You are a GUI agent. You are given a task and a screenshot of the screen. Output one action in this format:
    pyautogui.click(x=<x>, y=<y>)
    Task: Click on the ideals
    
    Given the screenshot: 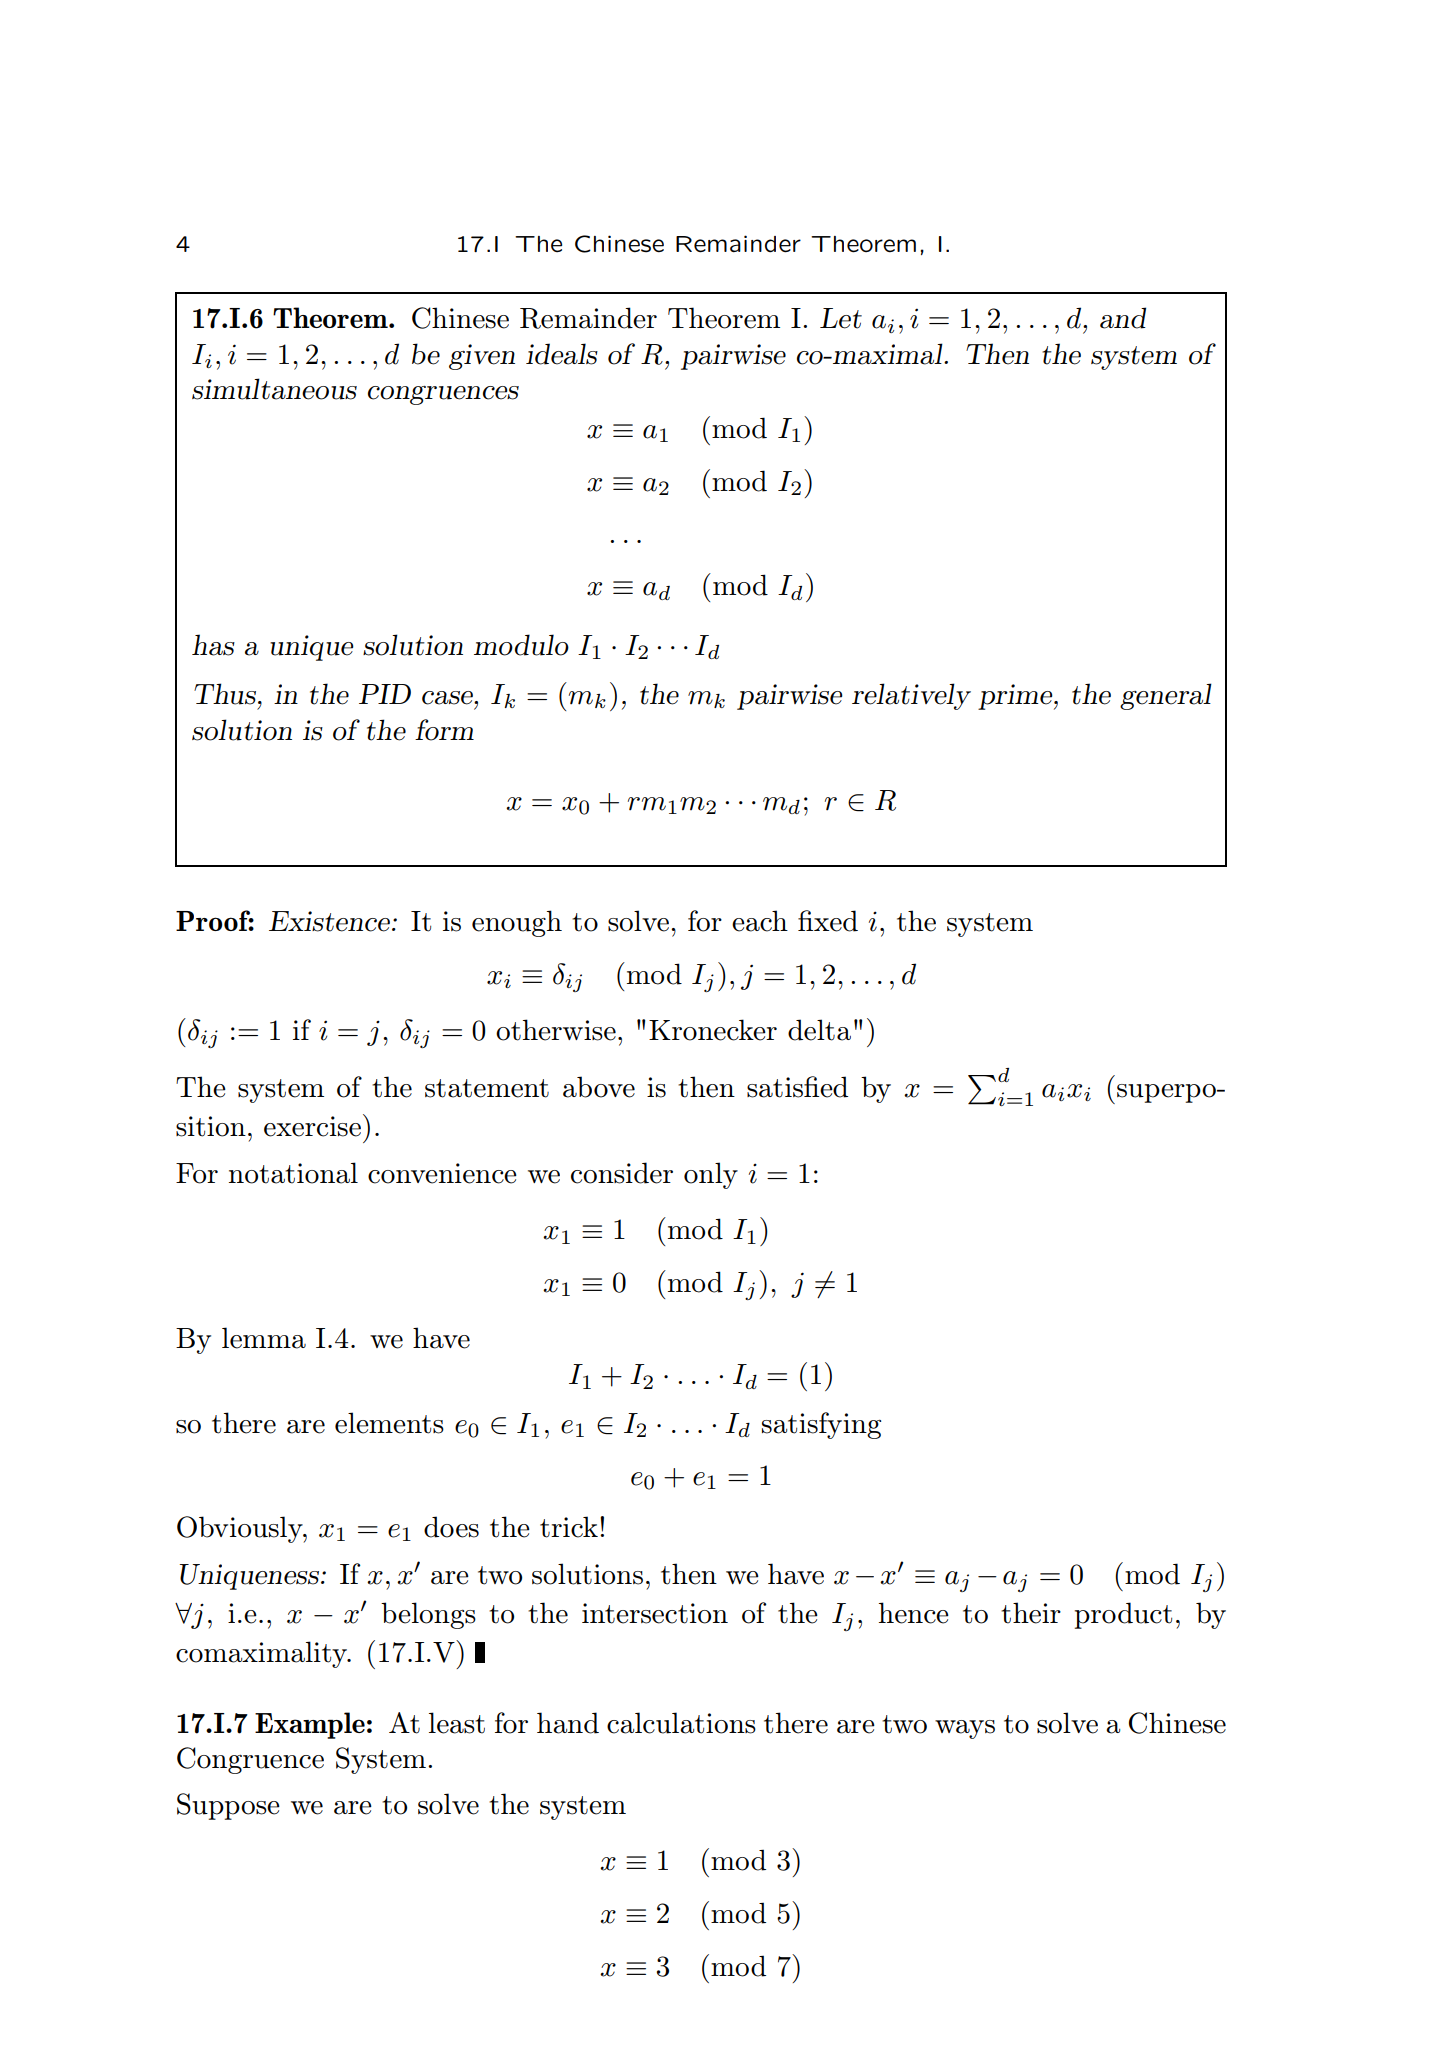 What is the action you would take?
    pyautogui.click(x=562, y=354)
